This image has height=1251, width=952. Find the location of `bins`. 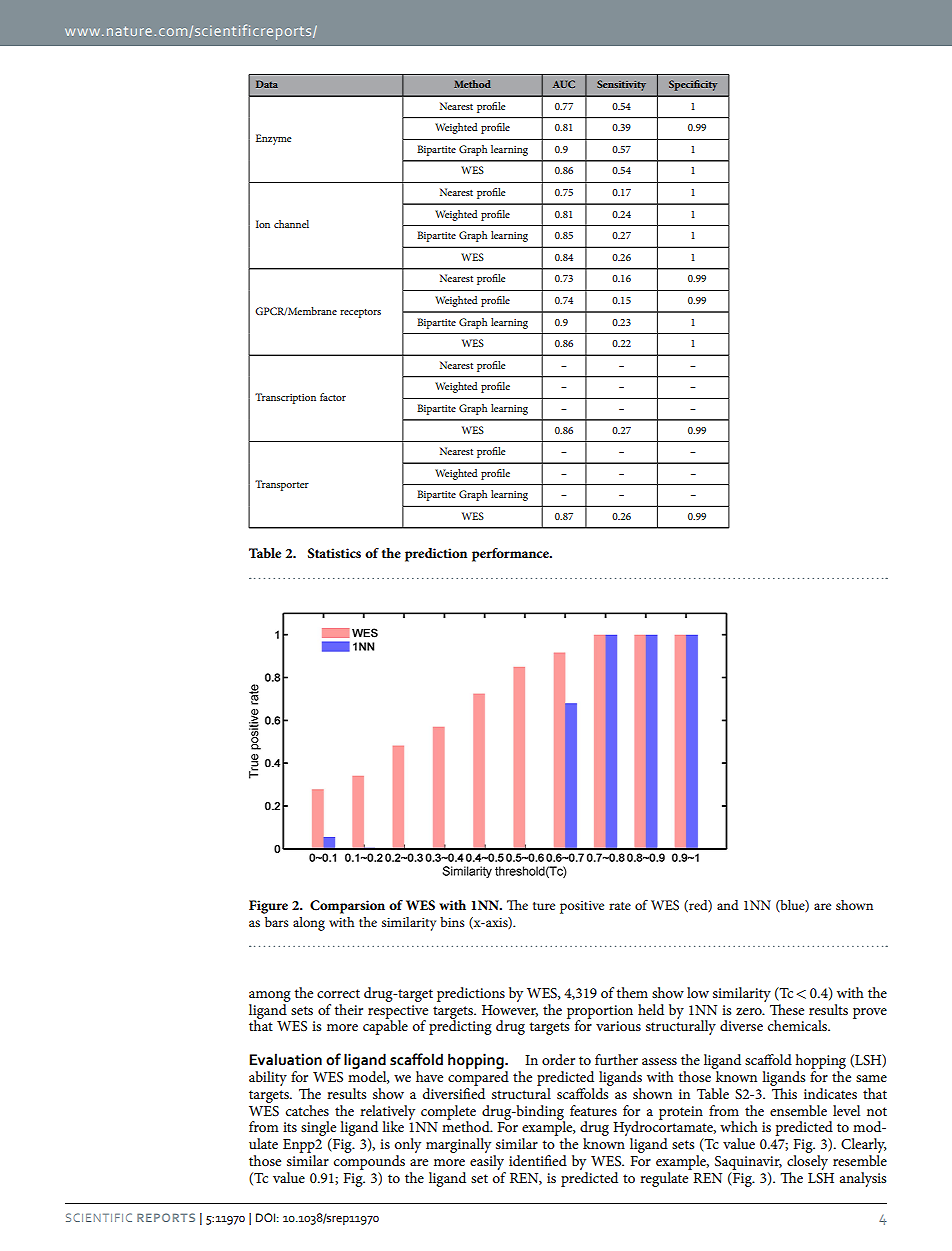

bins is located at coordinates (452, 922).
